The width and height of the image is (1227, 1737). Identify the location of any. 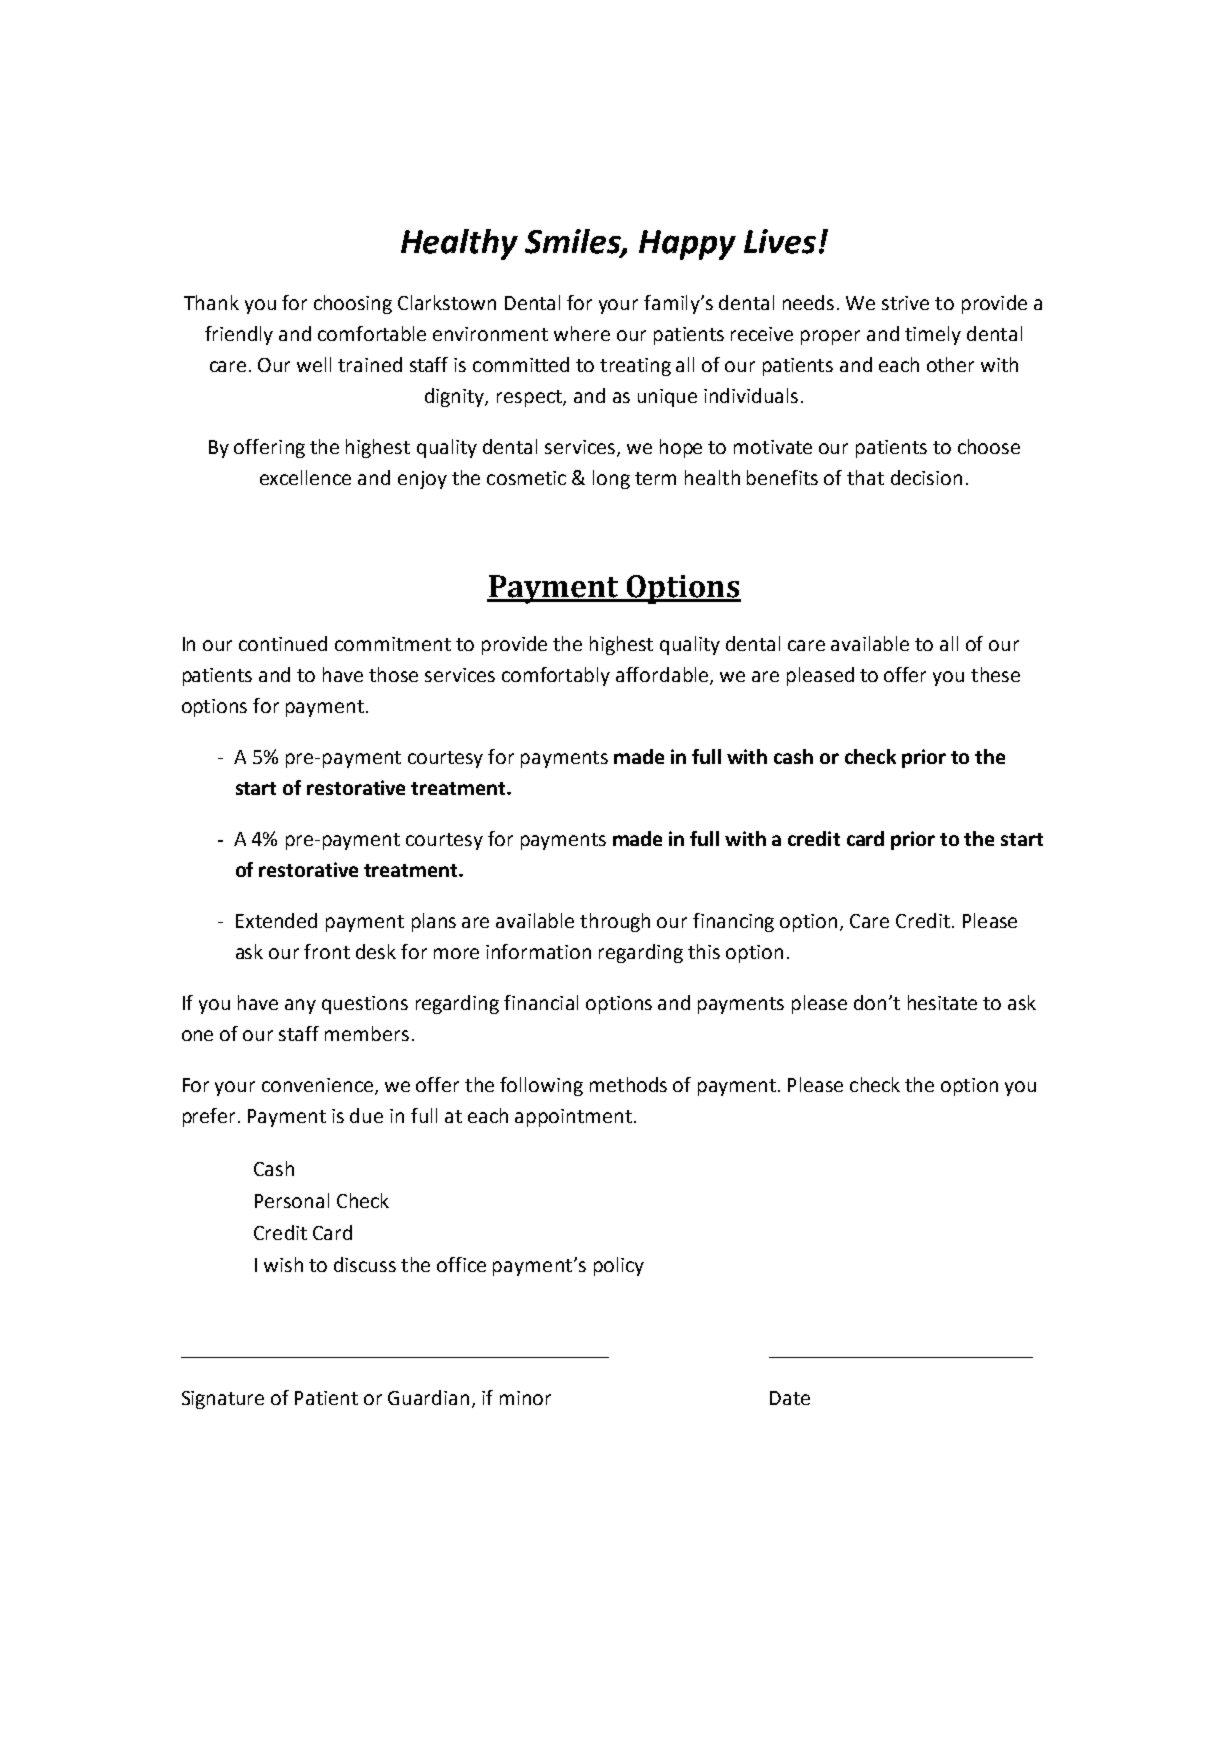
(300, 1006).
